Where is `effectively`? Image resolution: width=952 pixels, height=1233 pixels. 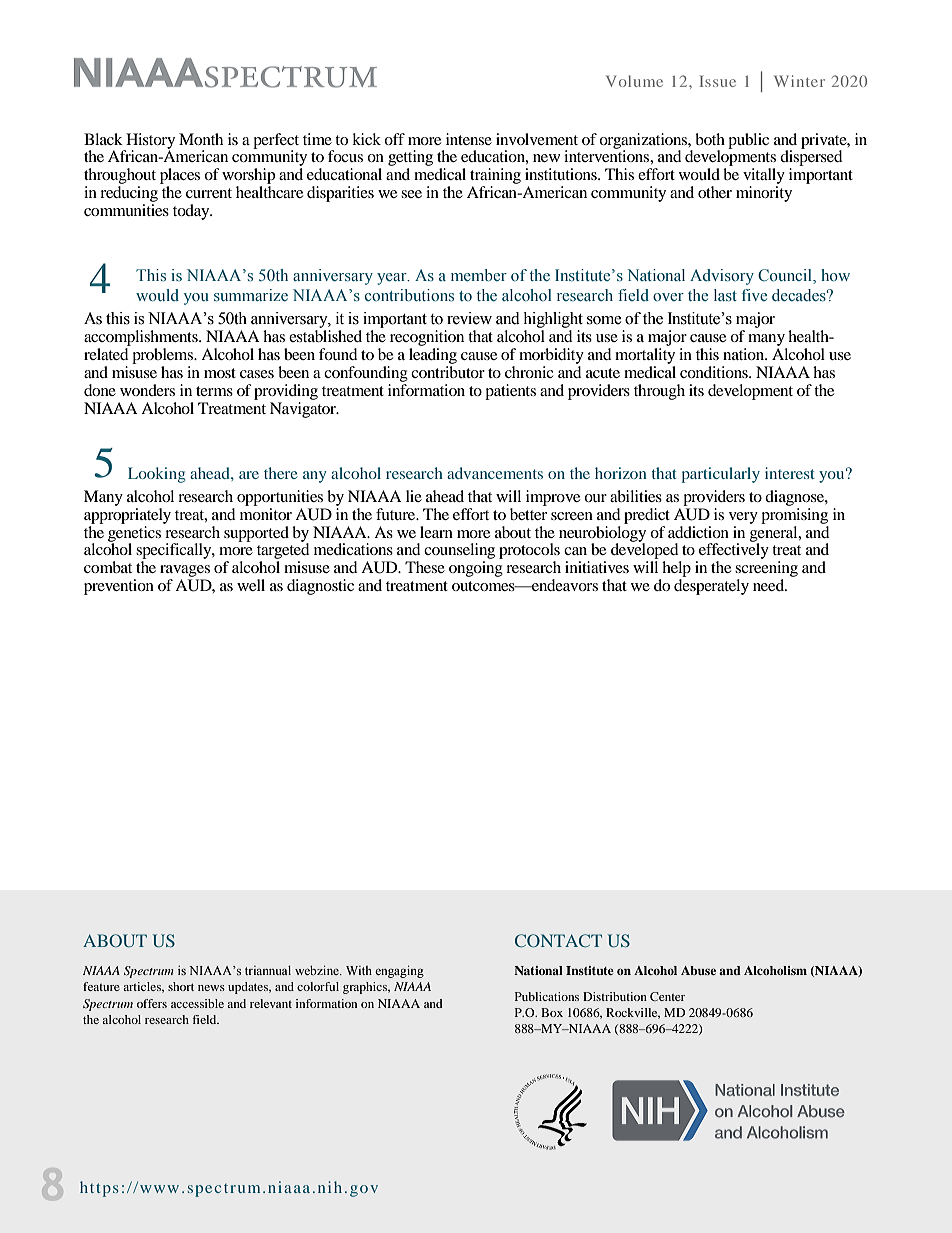 effectively is located at coordinates (733, 551).
